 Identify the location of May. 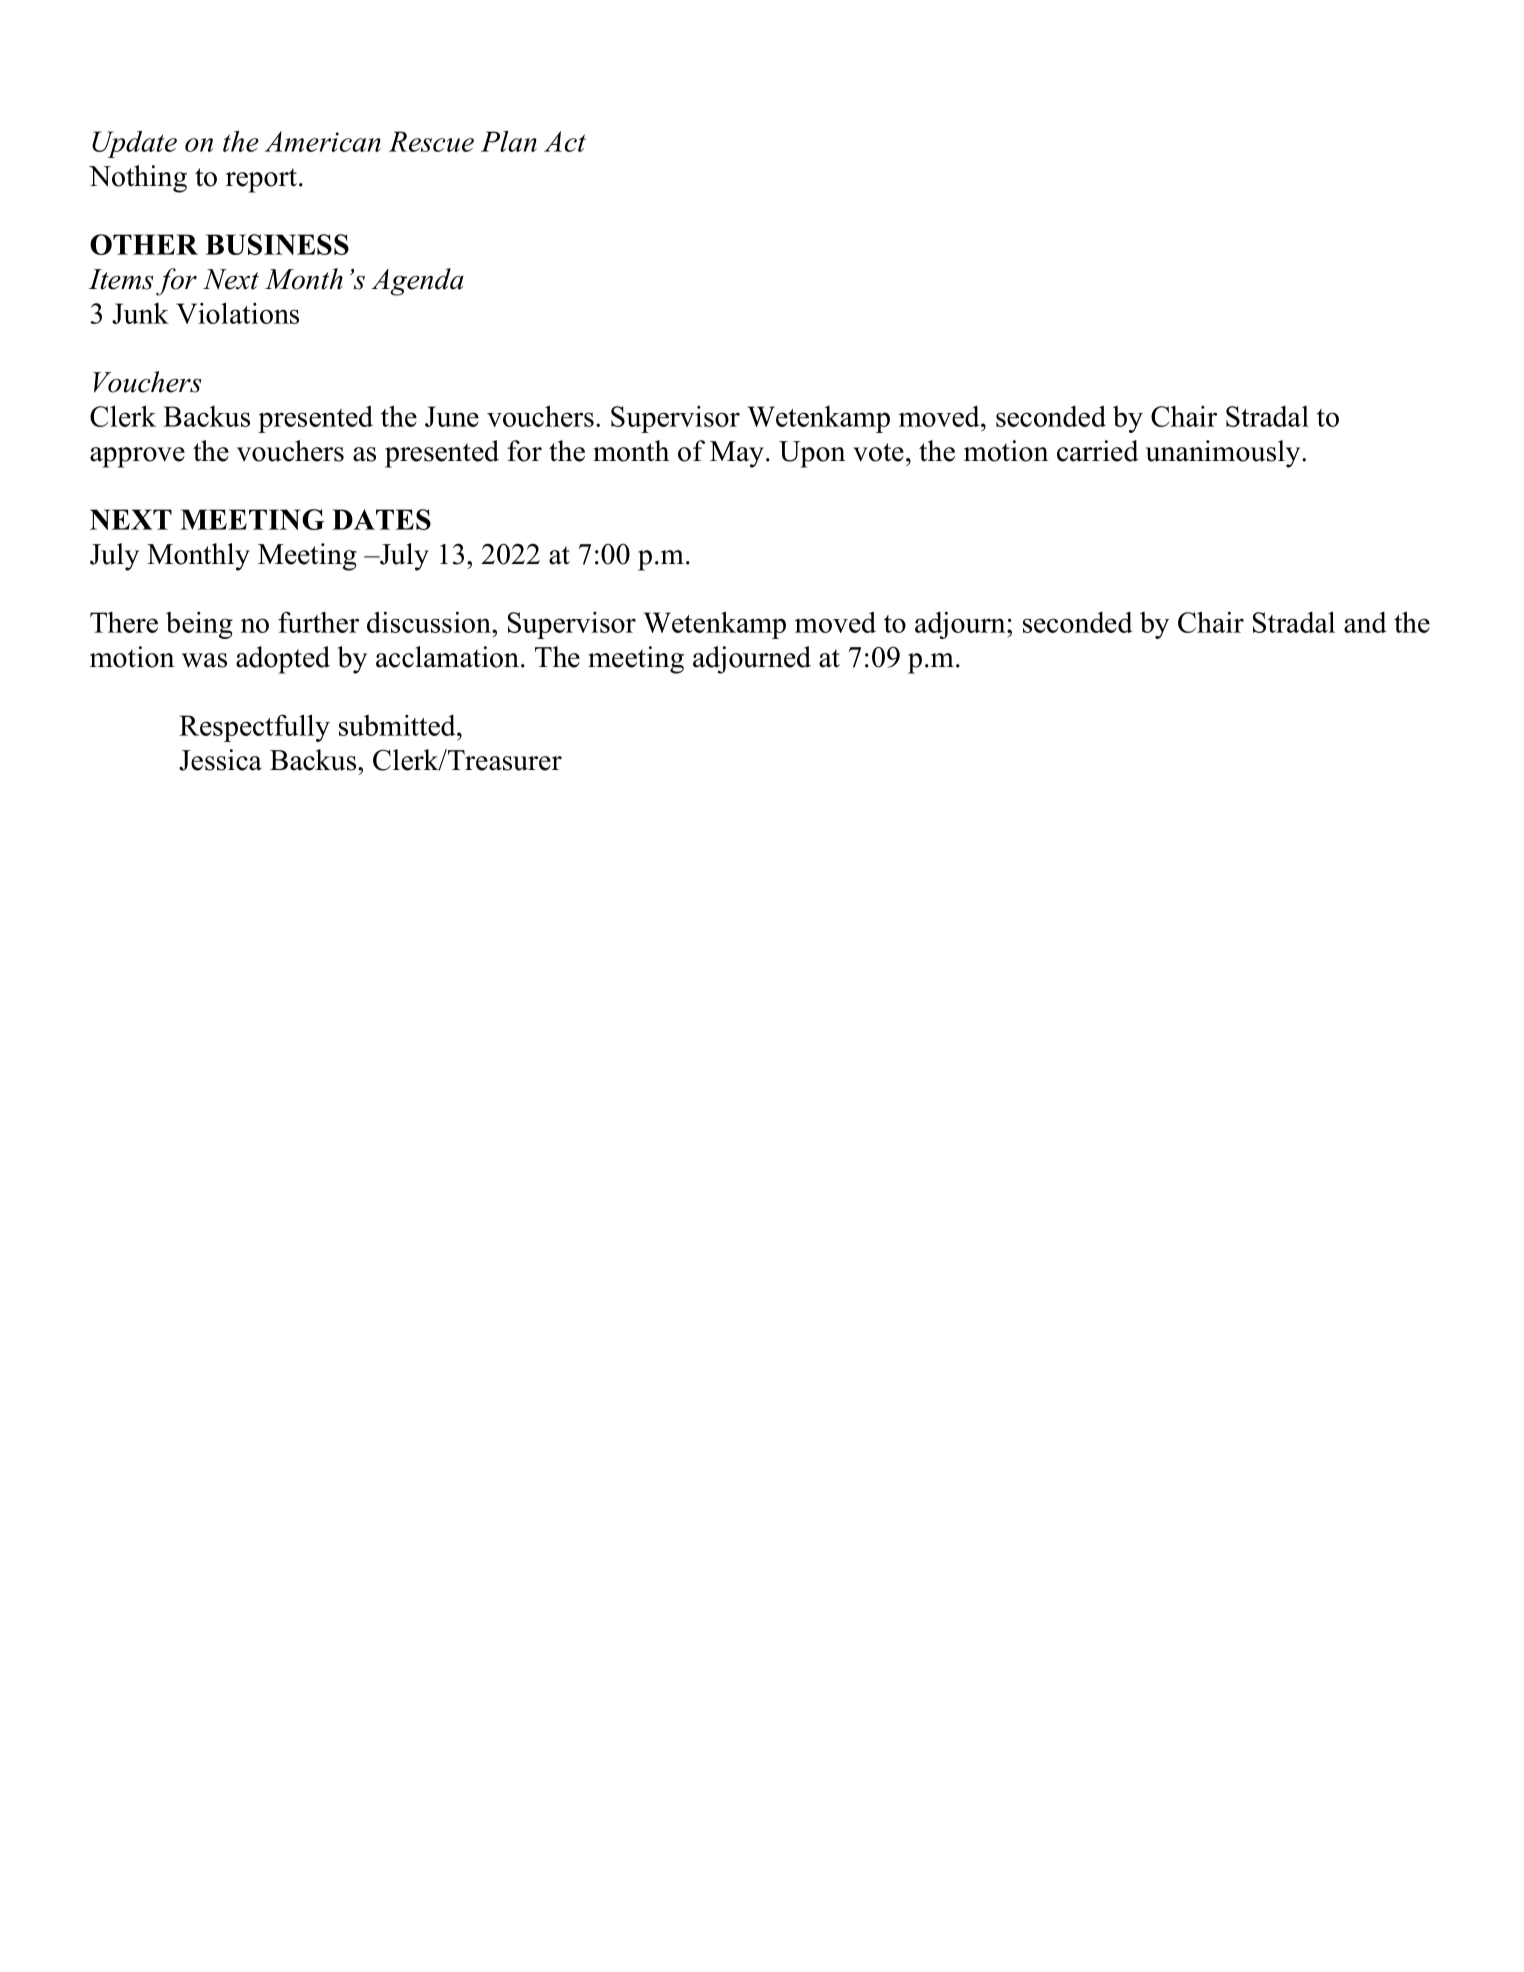
(738, 454).
